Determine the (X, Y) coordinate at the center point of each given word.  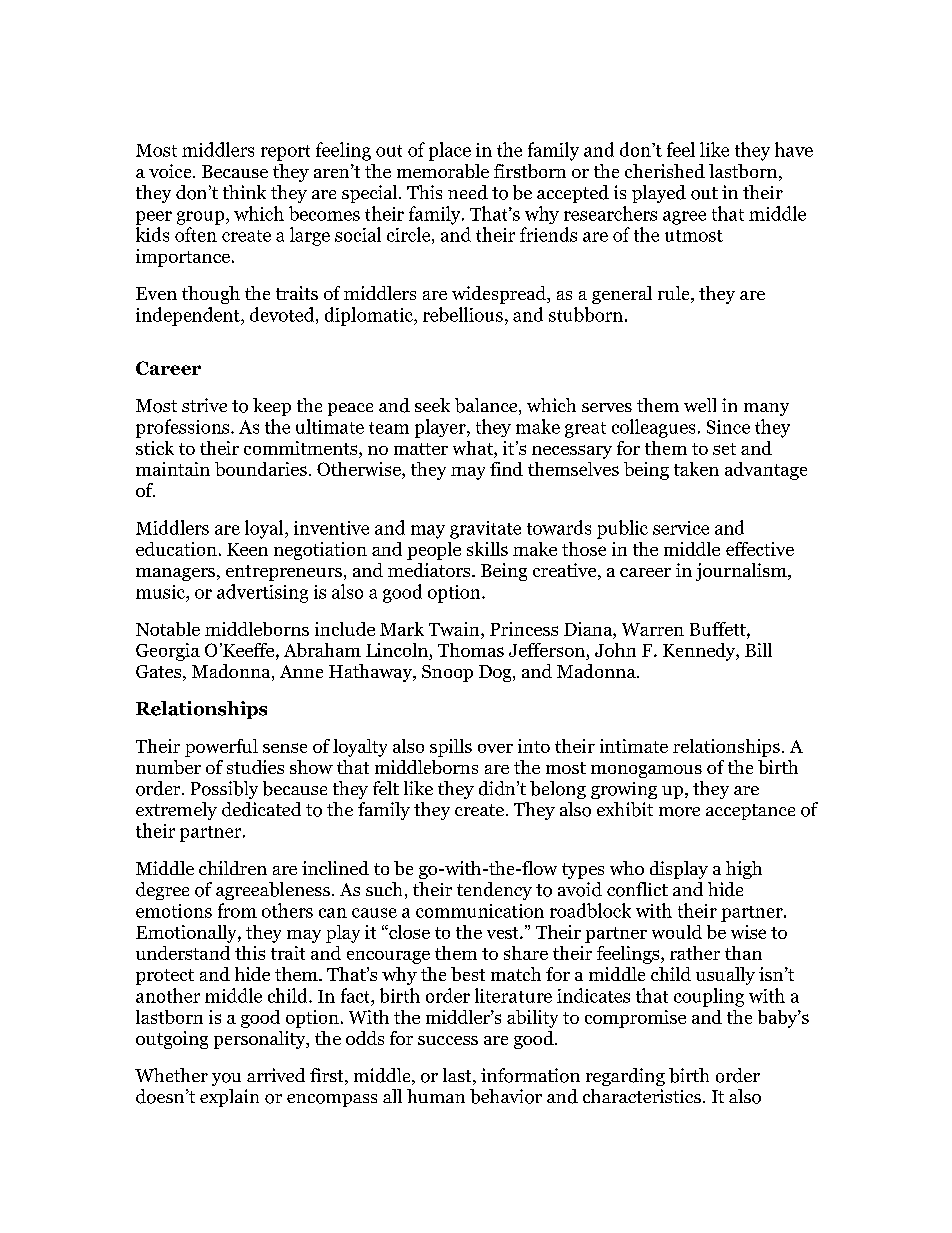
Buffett (719, 629)
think (244, 192)
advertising (262, 593)
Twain (455, 629)
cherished (665, 171)
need (468, 192)
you (226, 1079)
